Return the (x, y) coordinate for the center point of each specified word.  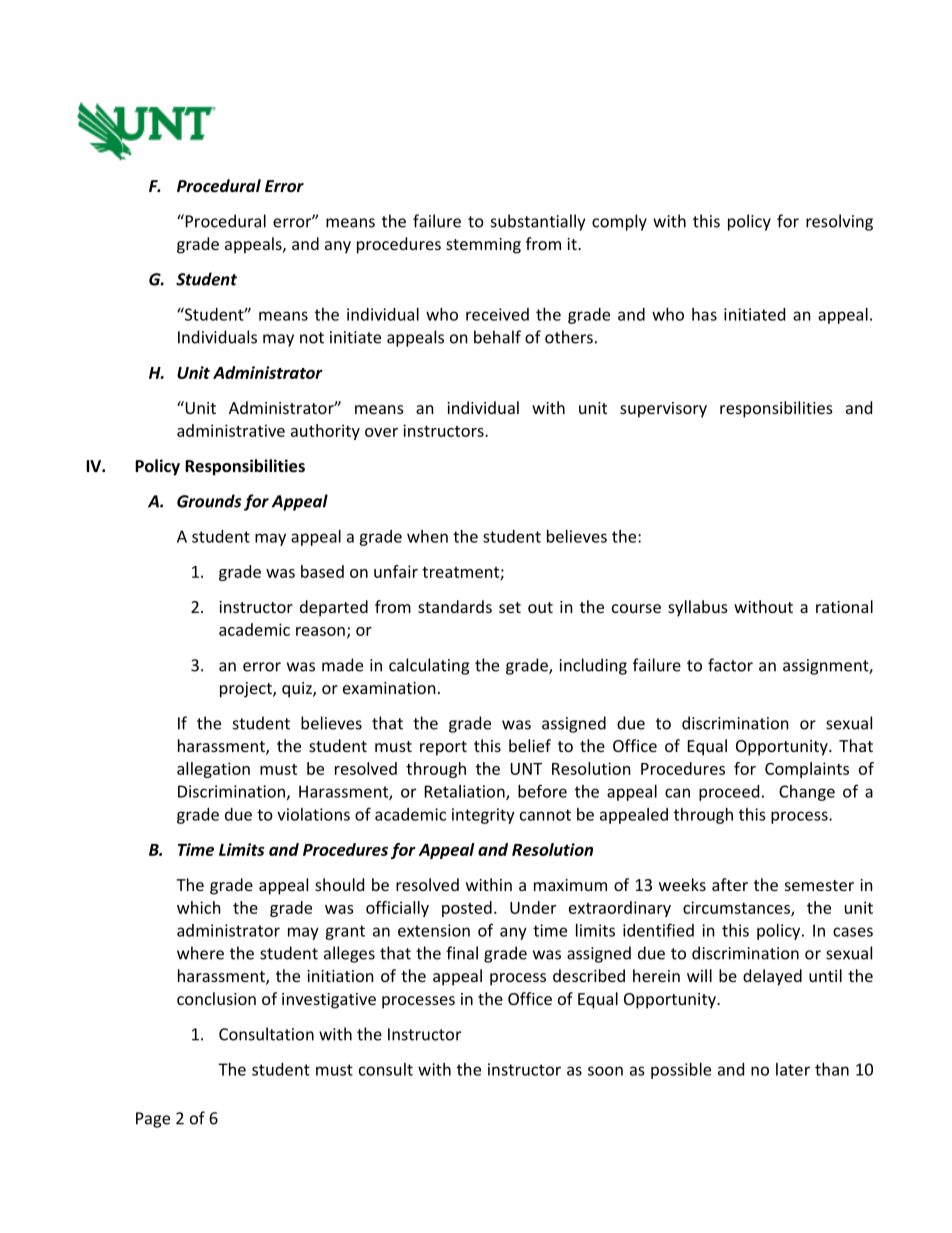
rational (844, 606)
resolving (839, 222)
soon (605, 1071)
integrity (483, 816)
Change (807, 793)
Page (153, 1120)
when (427, 536)
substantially (538, 222)
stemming (483, 246)
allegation (213, 770)
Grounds (209, 501)
